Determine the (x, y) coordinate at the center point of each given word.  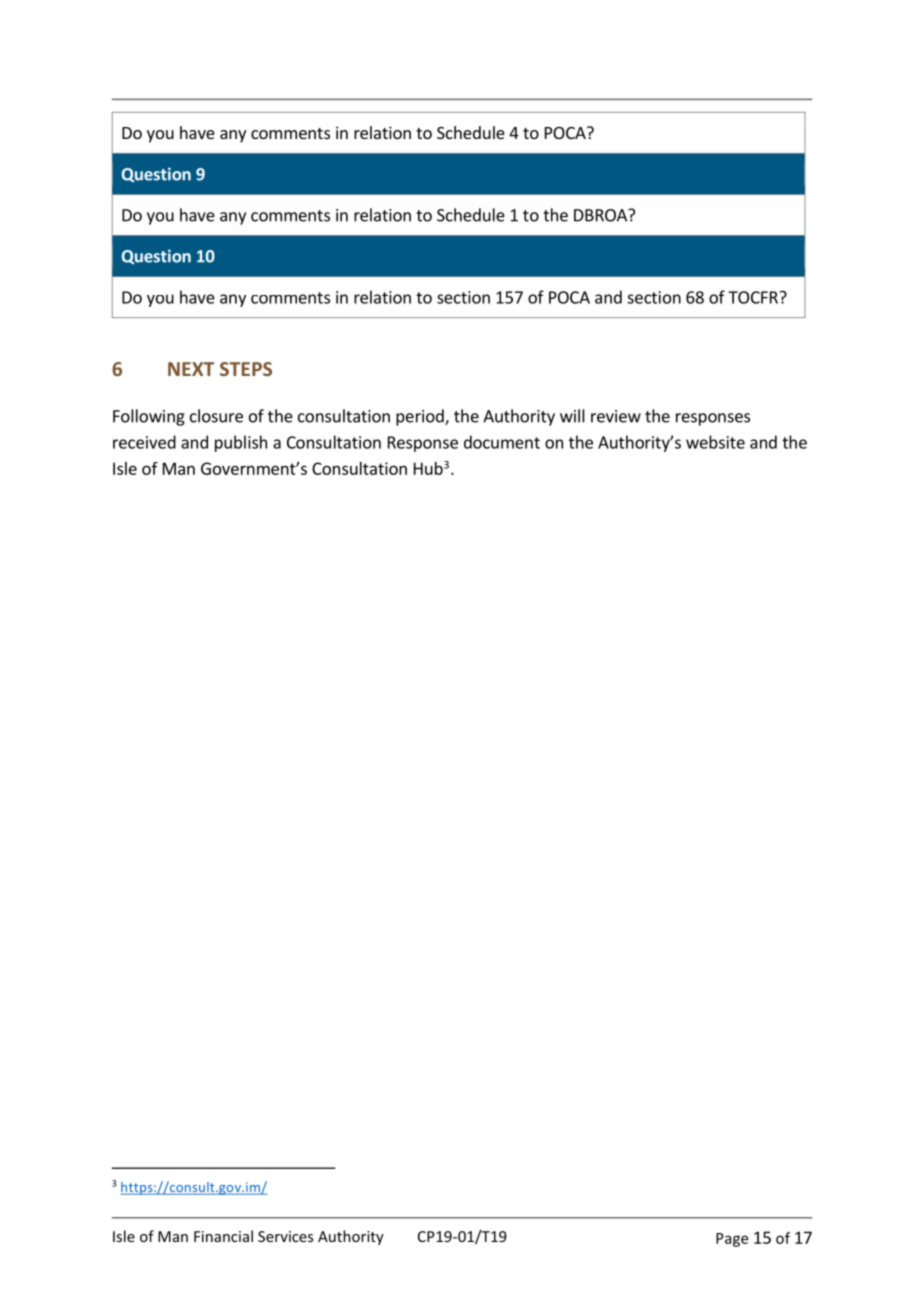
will (572, 416)
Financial (223, 1236)
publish (241, 443)
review (616, 416)
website (715, 442)
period (421, 417)
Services (285, 1236)
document (502, 442)
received (144, 442)
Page (732, 1240)
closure (216, 416)
